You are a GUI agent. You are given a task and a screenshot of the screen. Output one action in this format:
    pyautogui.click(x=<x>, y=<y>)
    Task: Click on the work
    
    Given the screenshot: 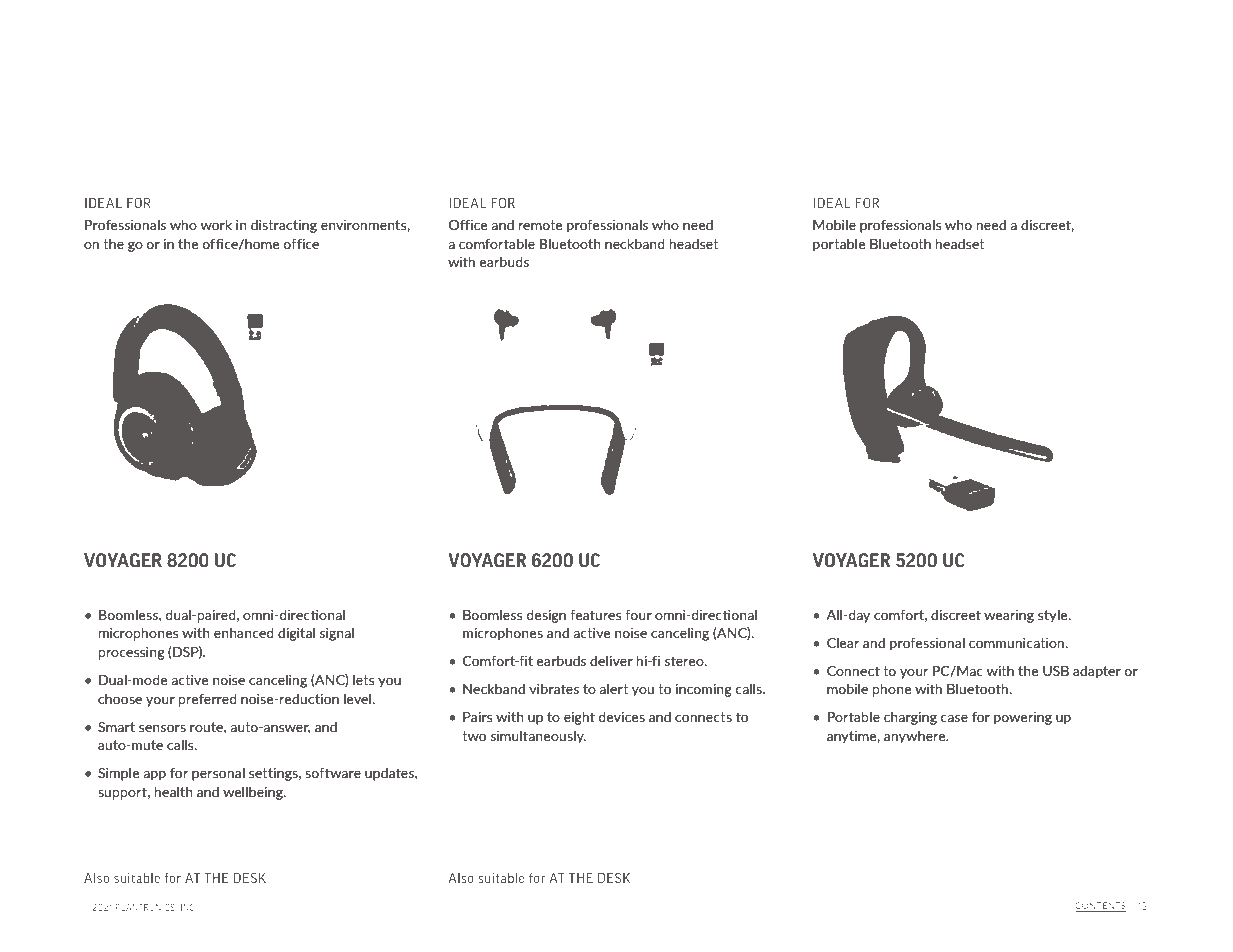 What is the action you would take?
    pyautogui.click(x=216, y=224)
